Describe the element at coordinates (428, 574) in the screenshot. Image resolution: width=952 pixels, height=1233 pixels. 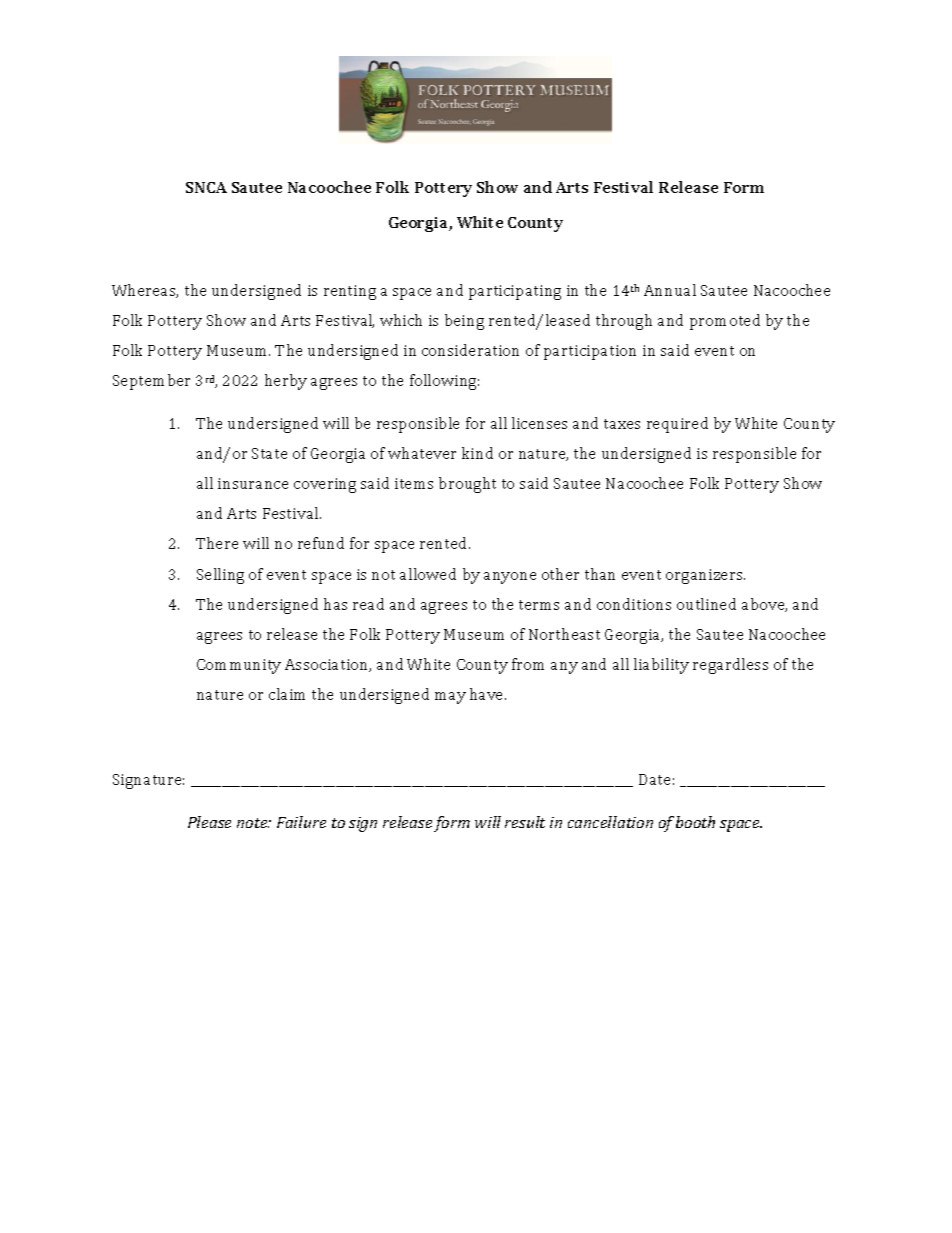
I see `allowed` at that location.
